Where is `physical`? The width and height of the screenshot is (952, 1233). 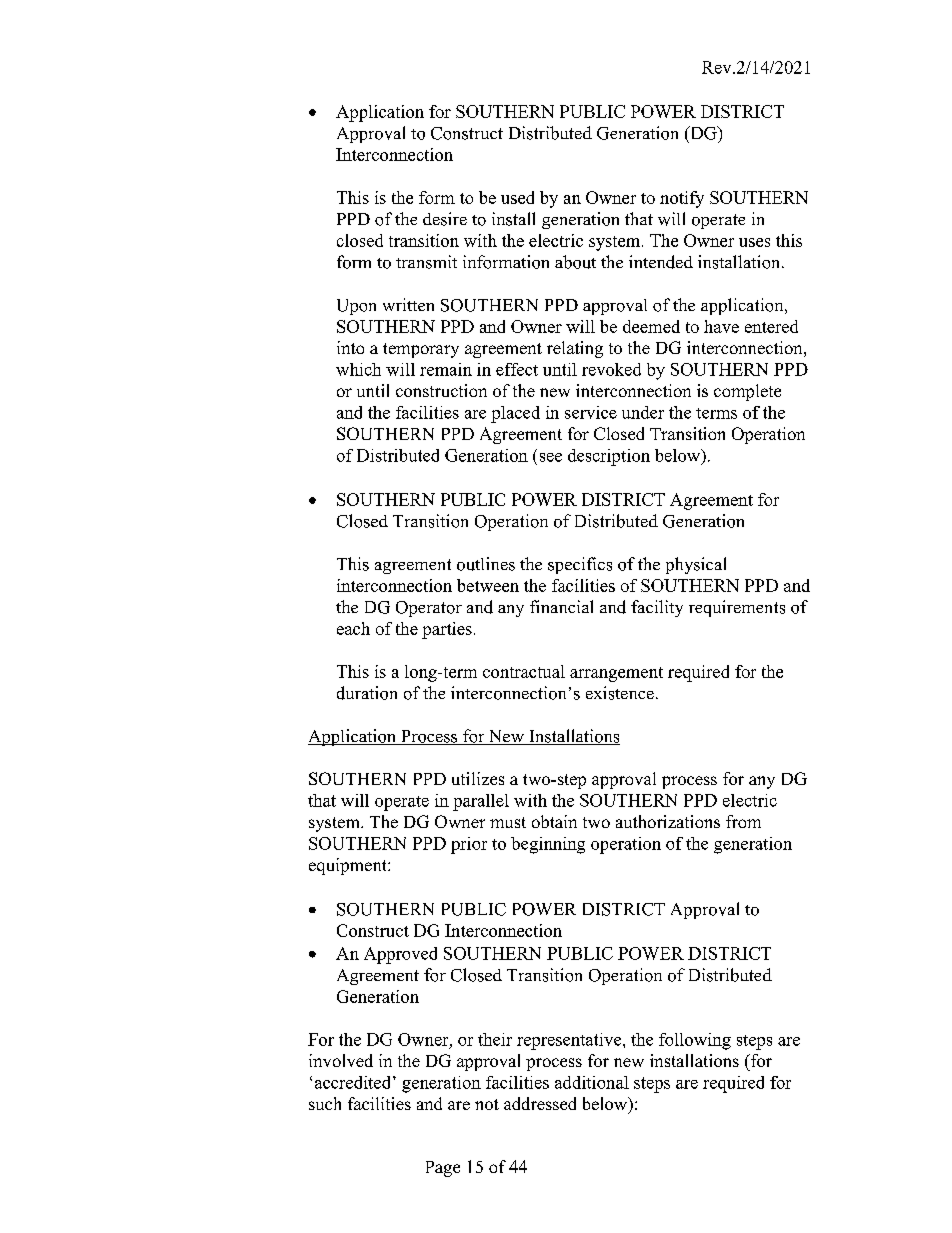 physical is located at coordinates (696, 565).
